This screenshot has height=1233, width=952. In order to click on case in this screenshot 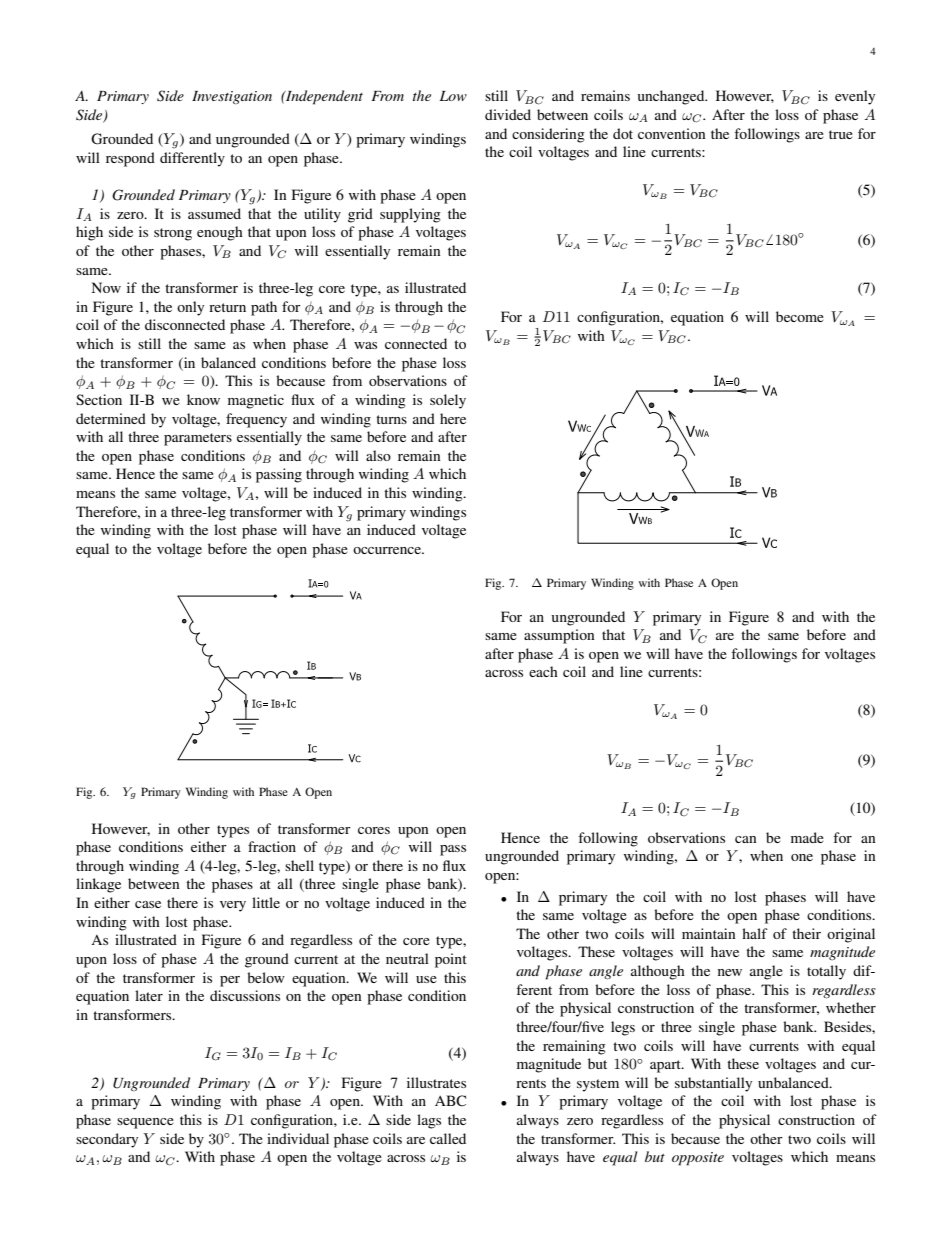, I will do `click(148, 904)`.
